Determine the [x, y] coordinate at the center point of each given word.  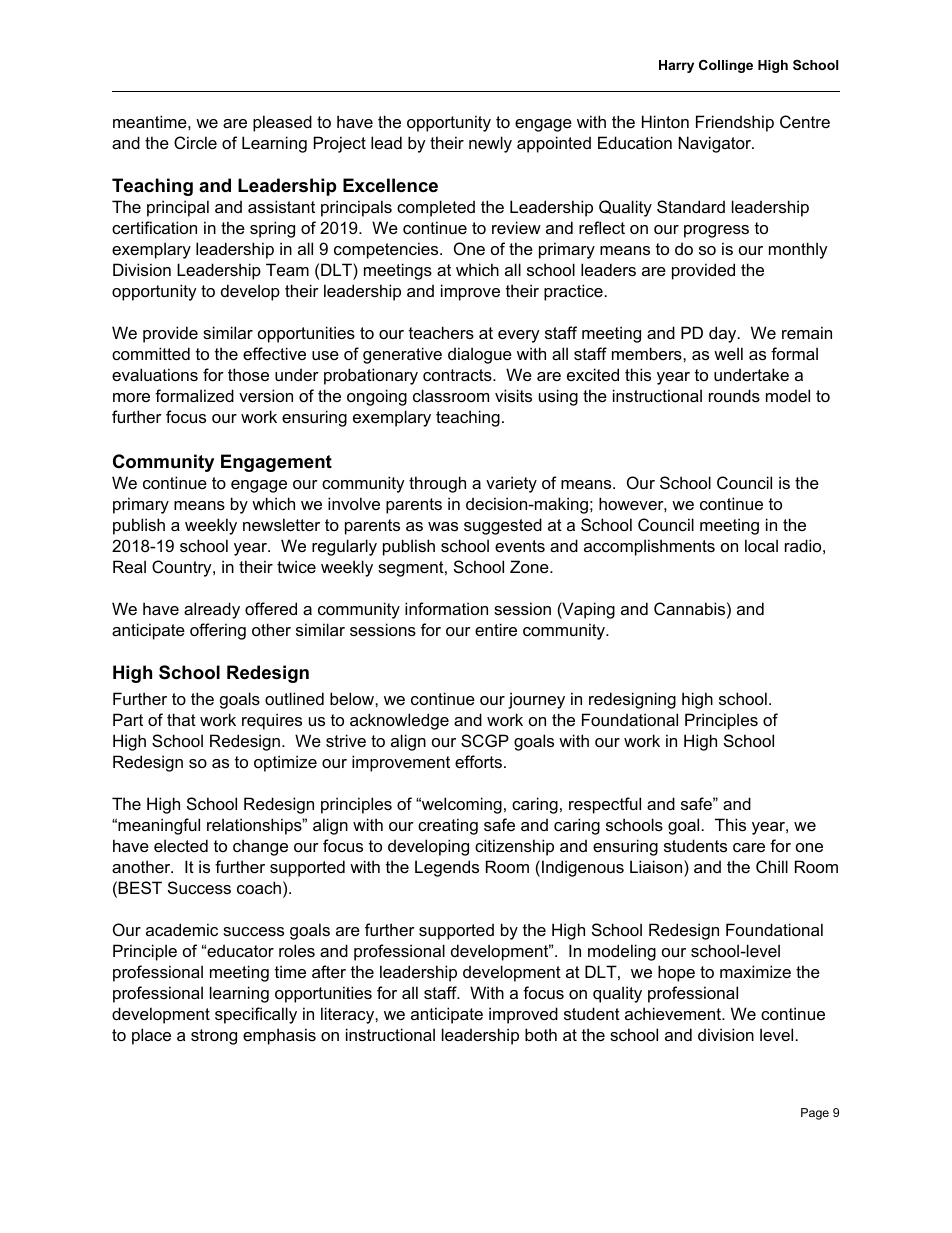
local [761, 545]
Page [815, 1114]
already [212, 610]
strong [214, 1037]
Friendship [735, 123]
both [541, 1034]
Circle [195, 142]
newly [490, 144]
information [446, 608]
